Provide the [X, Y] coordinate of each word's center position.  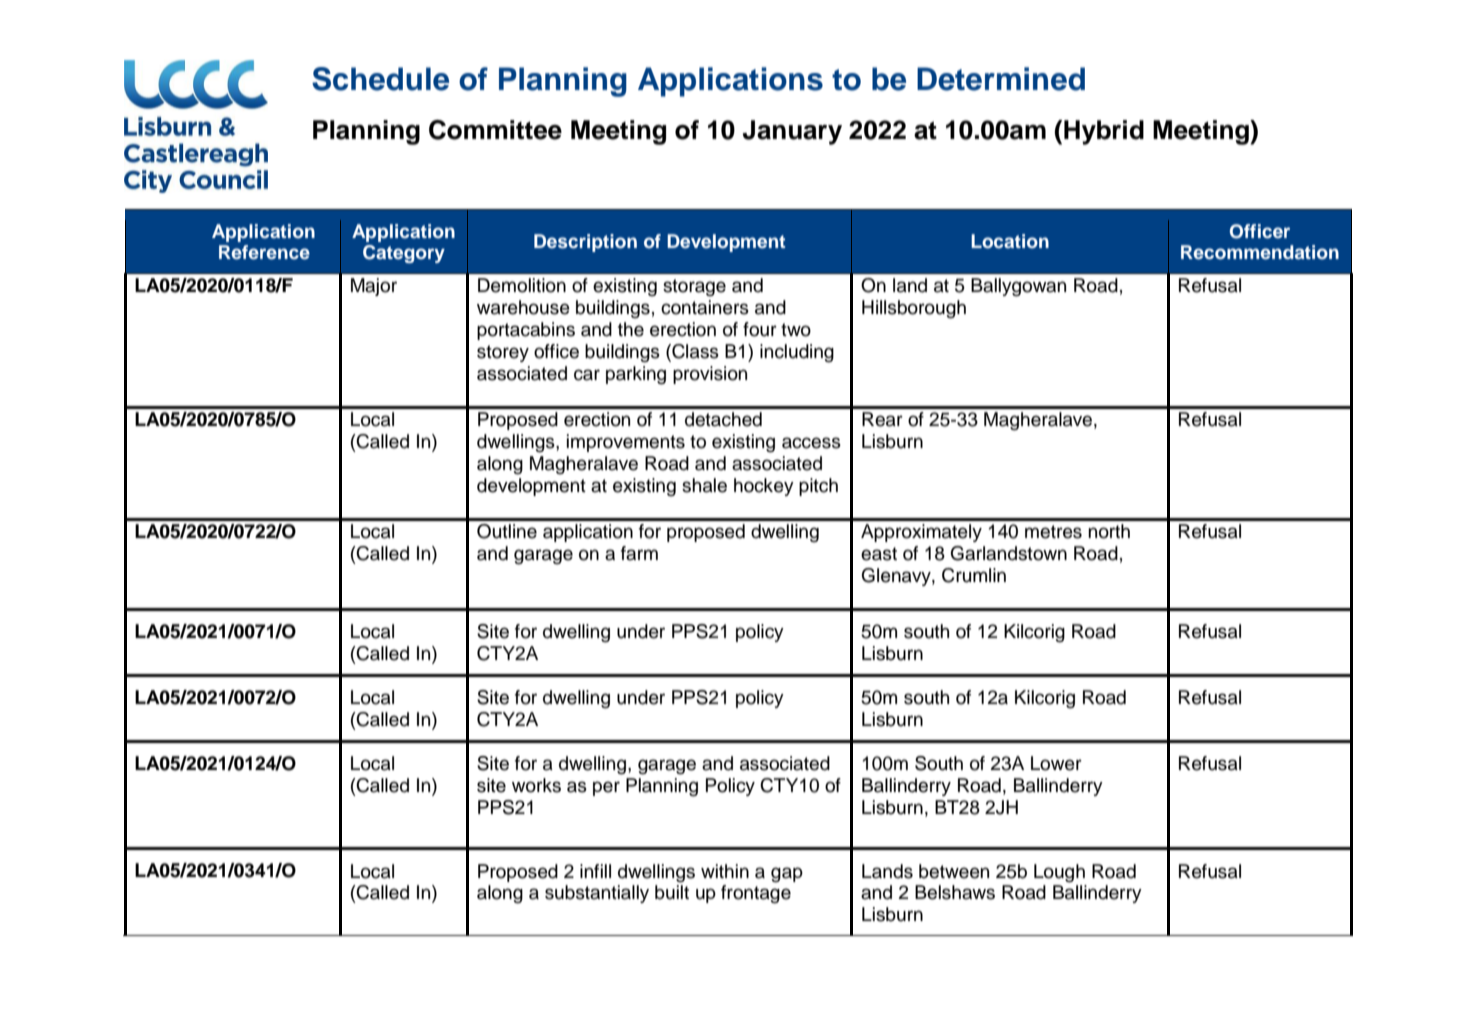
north [1109, 531]
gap [787, 875]
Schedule [380, 79]
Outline [507, 531]
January [792, 132]
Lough [1059, 873]
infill [595, 871]
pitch [818, 487]
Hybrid [1104, 132]
